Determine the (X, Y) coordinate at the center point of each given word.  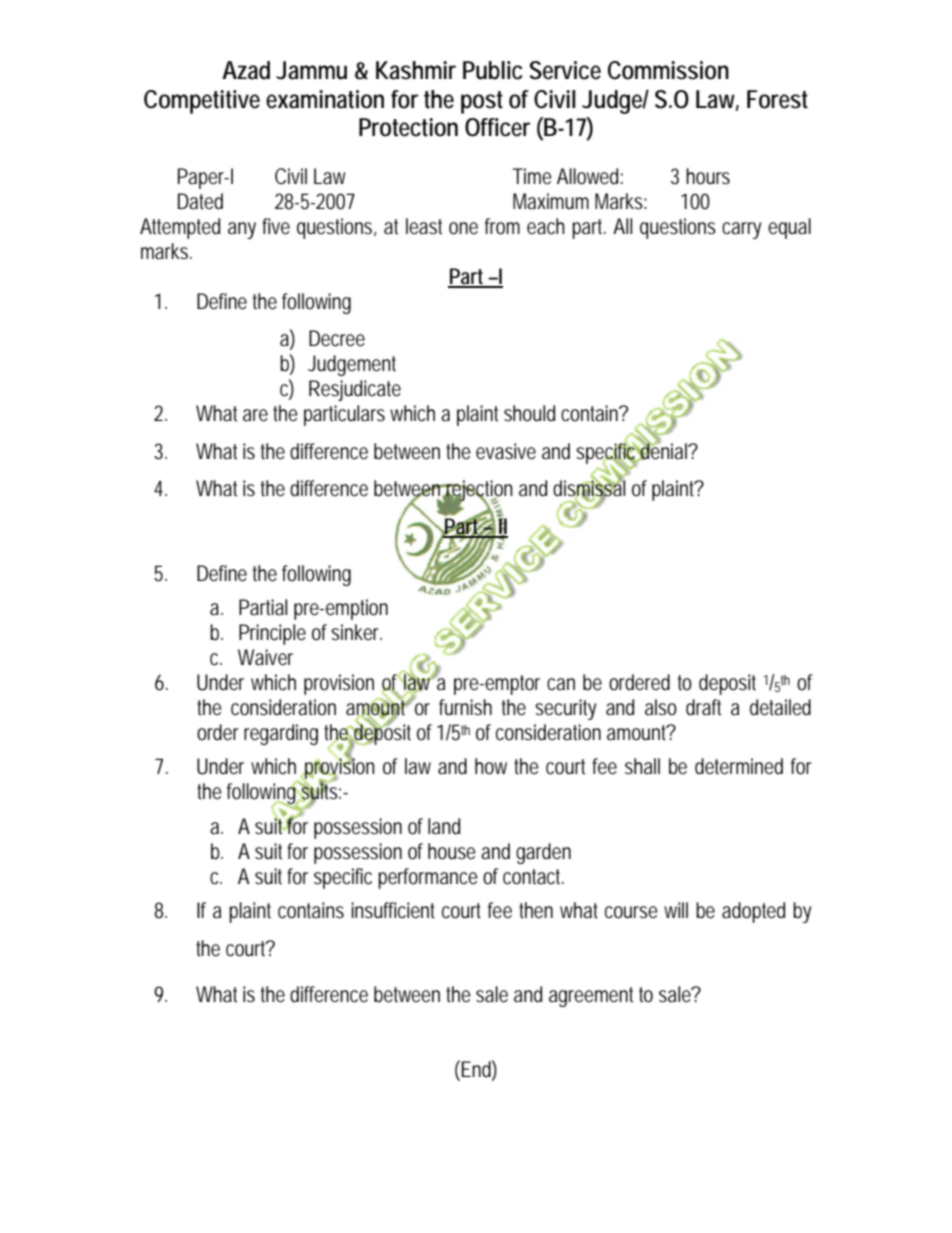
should (529, 413)
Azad (246, 70)
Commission (668, 70)
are (255, 415)
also (661, 707)
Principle (272, 634)
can (561, 684)
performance (428, 878)
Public (493, 70)
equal (789, 228)
